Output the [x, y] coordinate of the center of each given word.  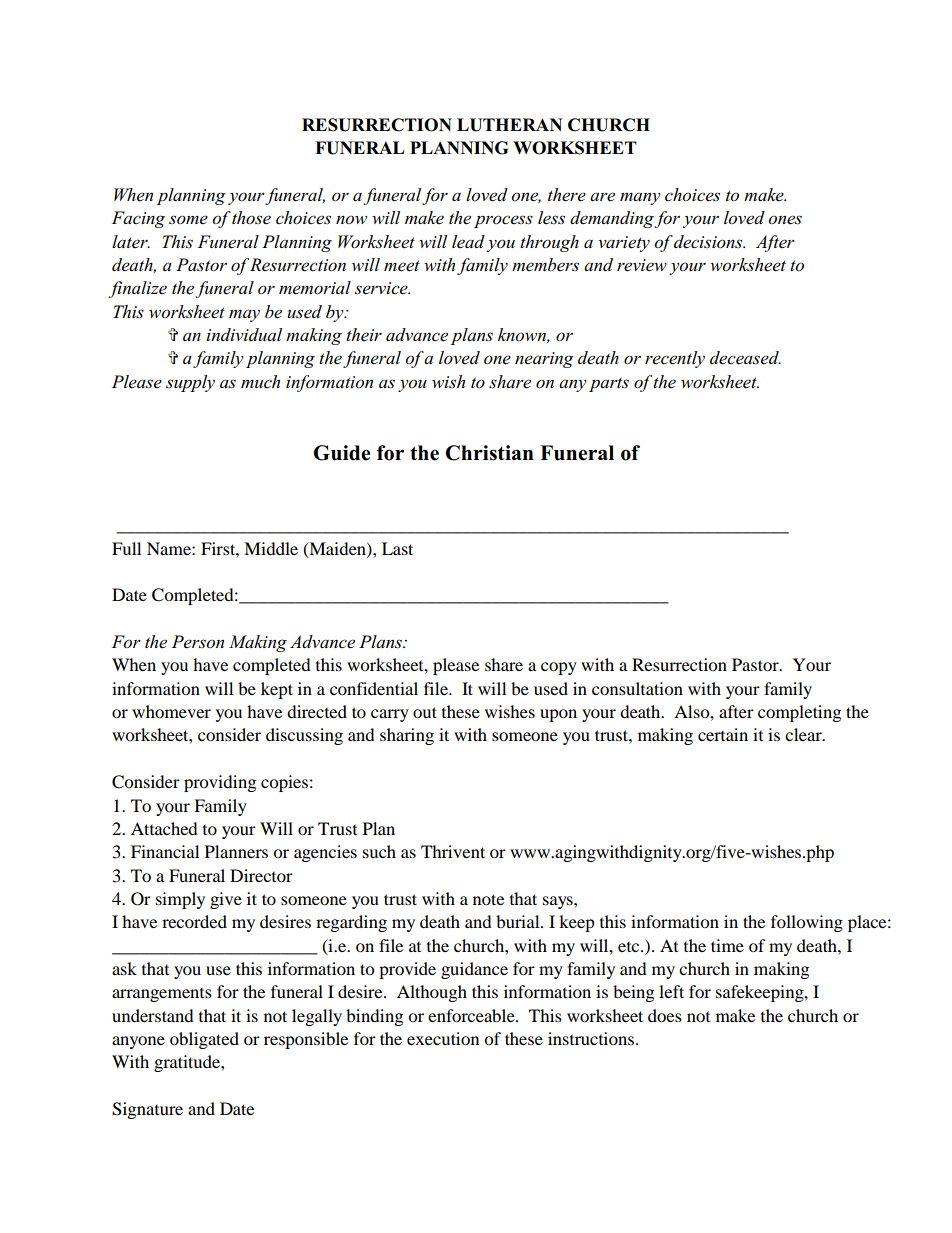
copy [559, 668]
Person [198, 642]
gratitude [188, 1063]
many [640, 198]
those [251, 218]
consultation [637, 688]
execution [443, 1038]
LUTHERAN [509, 125]
